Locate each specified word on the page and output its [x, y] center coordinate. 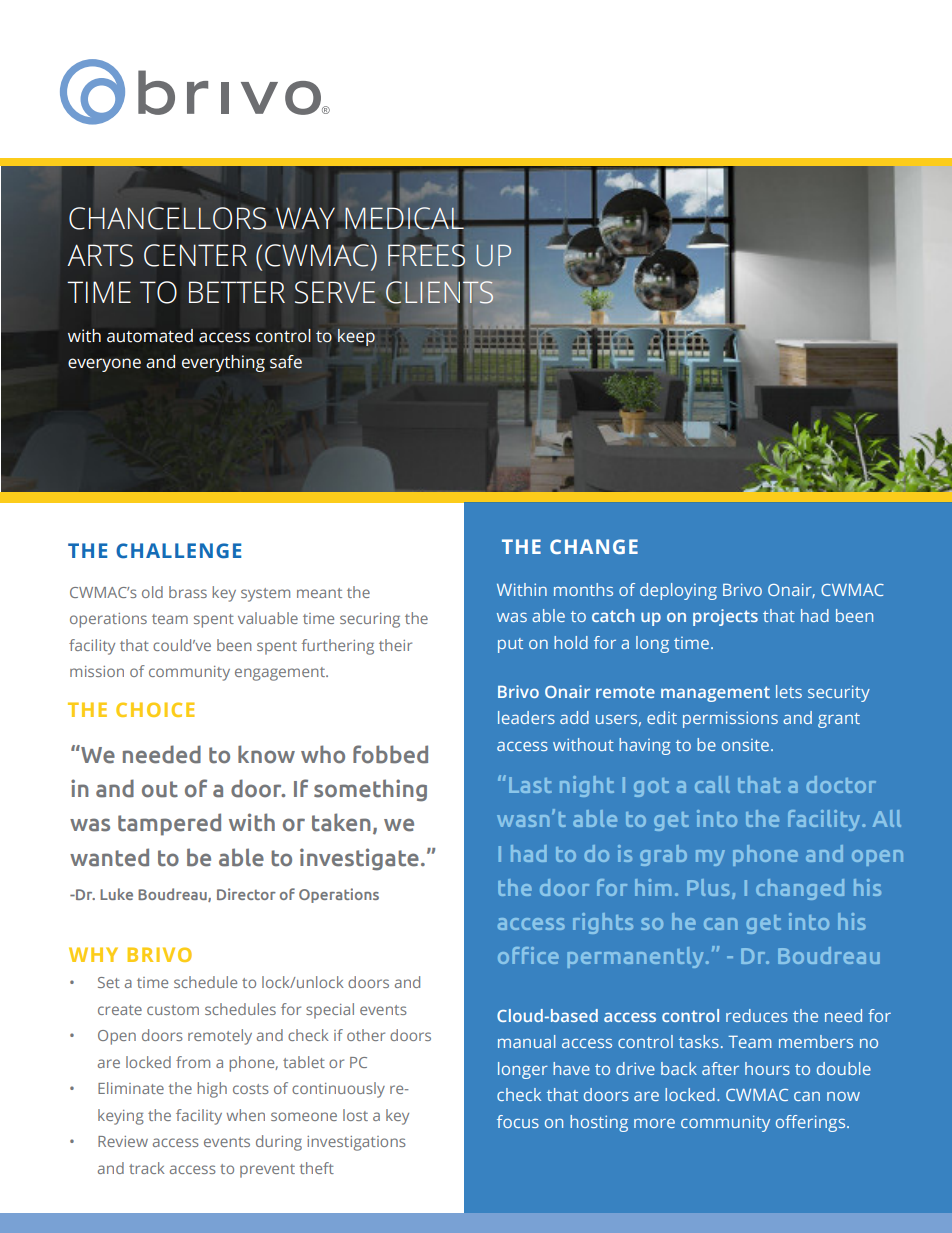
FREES [426, 255]
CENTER [195, 255]
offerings [812, 1123]
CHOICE [155, 709]
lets [789, 691]
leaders [526, 717]
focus [518, 1121]
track [147, 1168]
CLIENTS [439, 292]
